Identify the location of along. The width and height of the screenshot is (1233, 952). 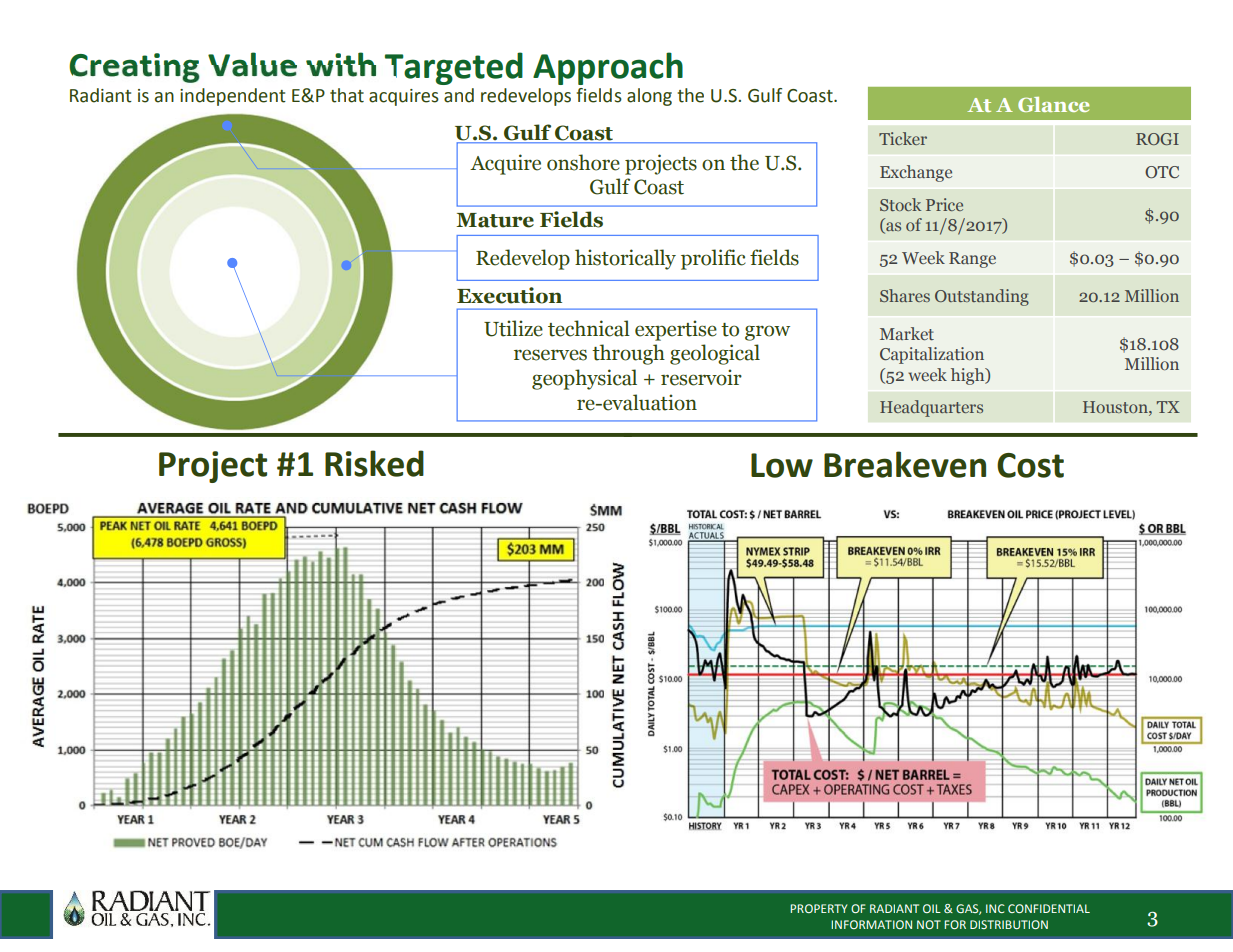
(649, 97).
